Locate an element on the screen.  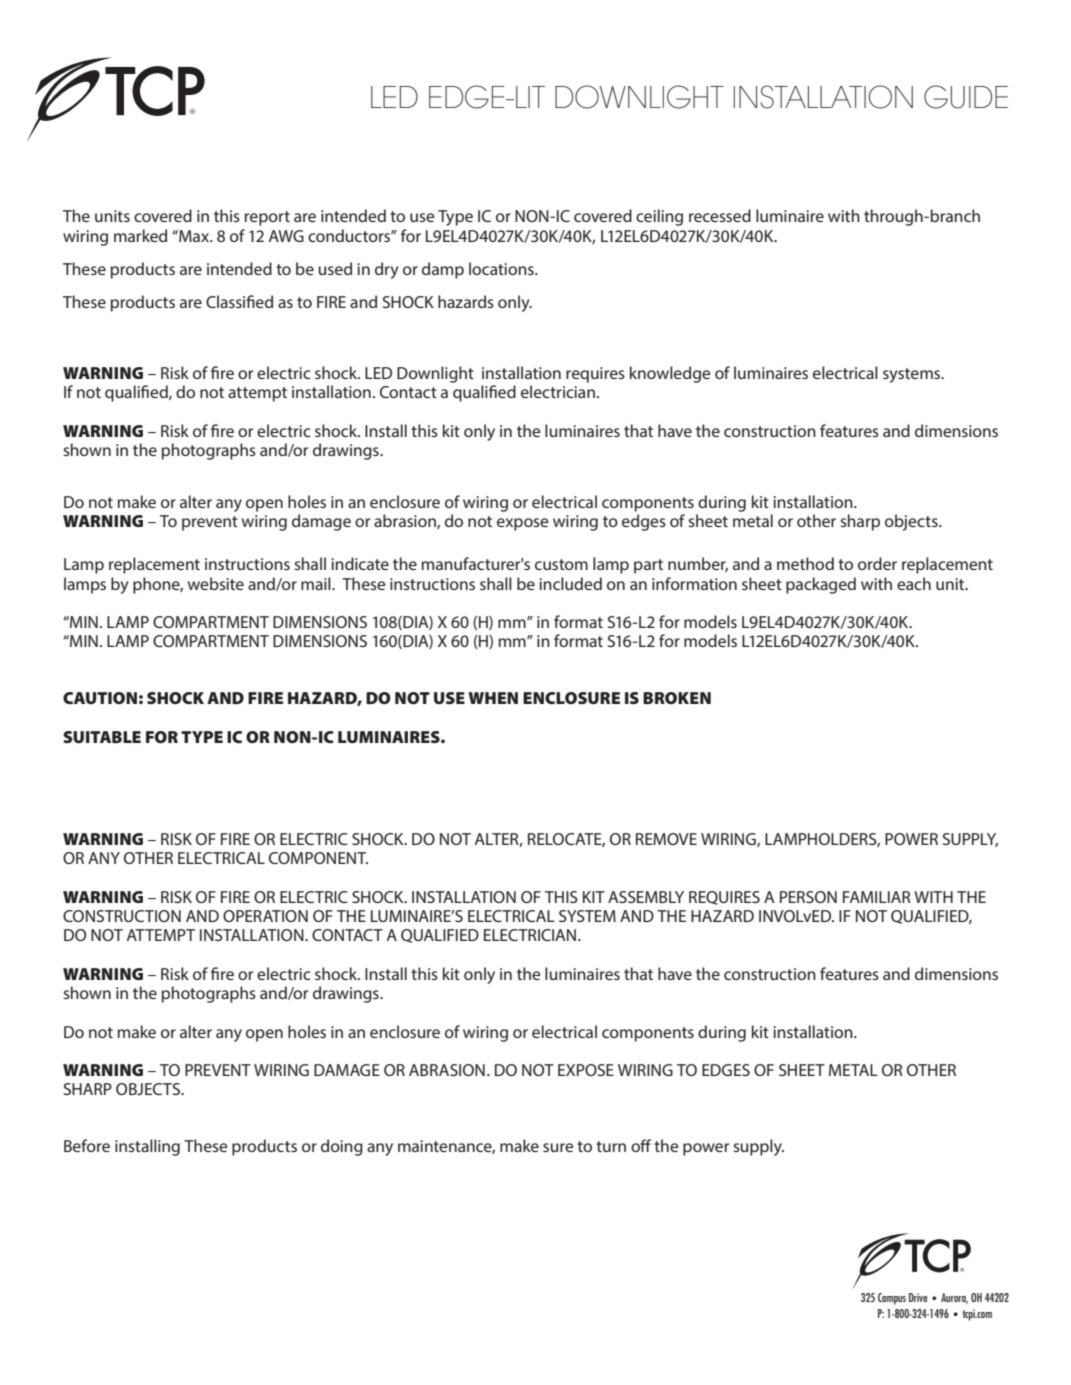
GUIDE is located at coordinates (966, 97).
